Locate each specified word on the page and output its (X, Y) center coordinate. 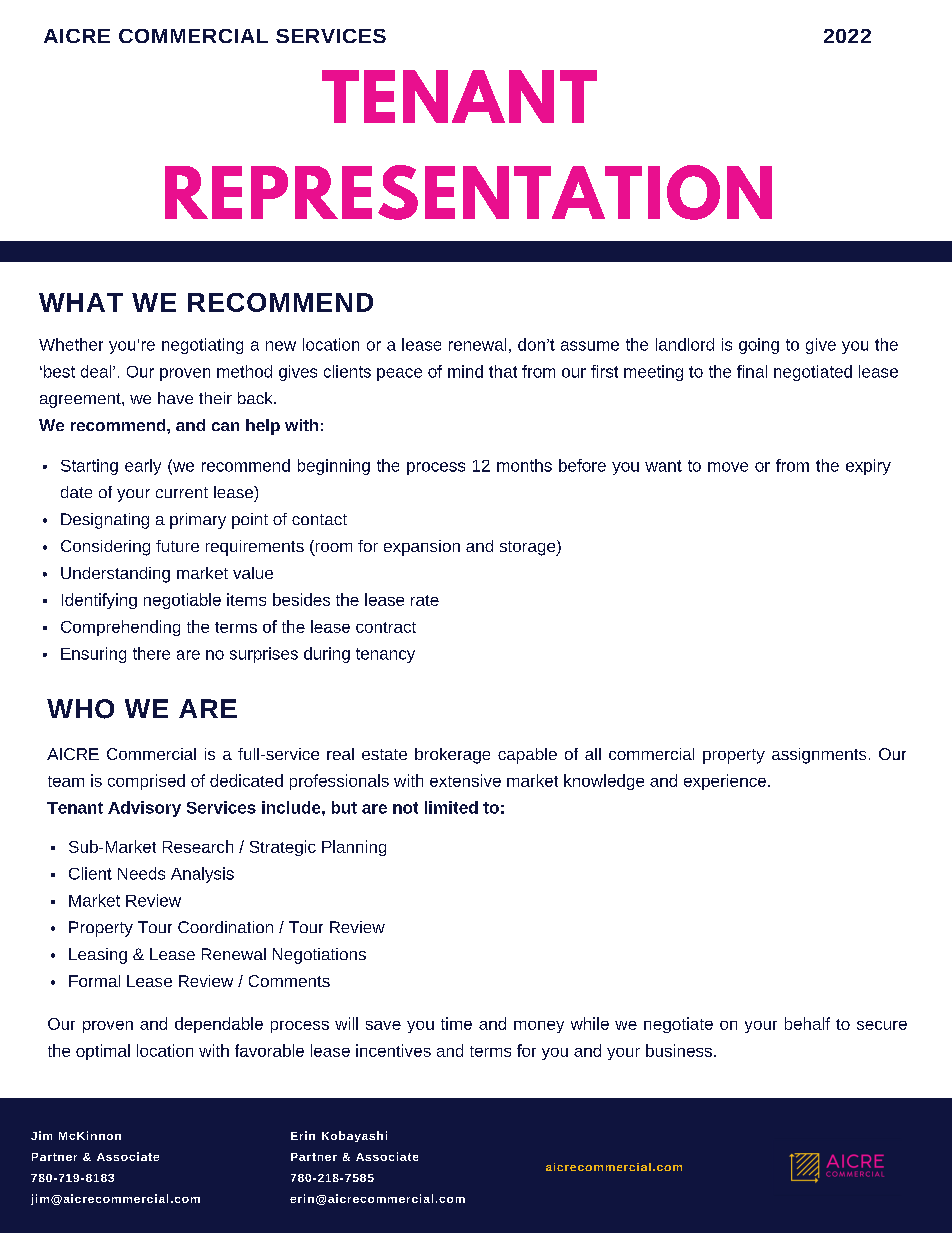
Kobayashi (354, 1136)
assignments (819, 756)
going (759, 346)
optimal (103, 1052)
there (151, 653)
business (679, 1050)
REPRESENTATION (468, 192)
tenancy (385, 655)
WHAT (81, 302)
